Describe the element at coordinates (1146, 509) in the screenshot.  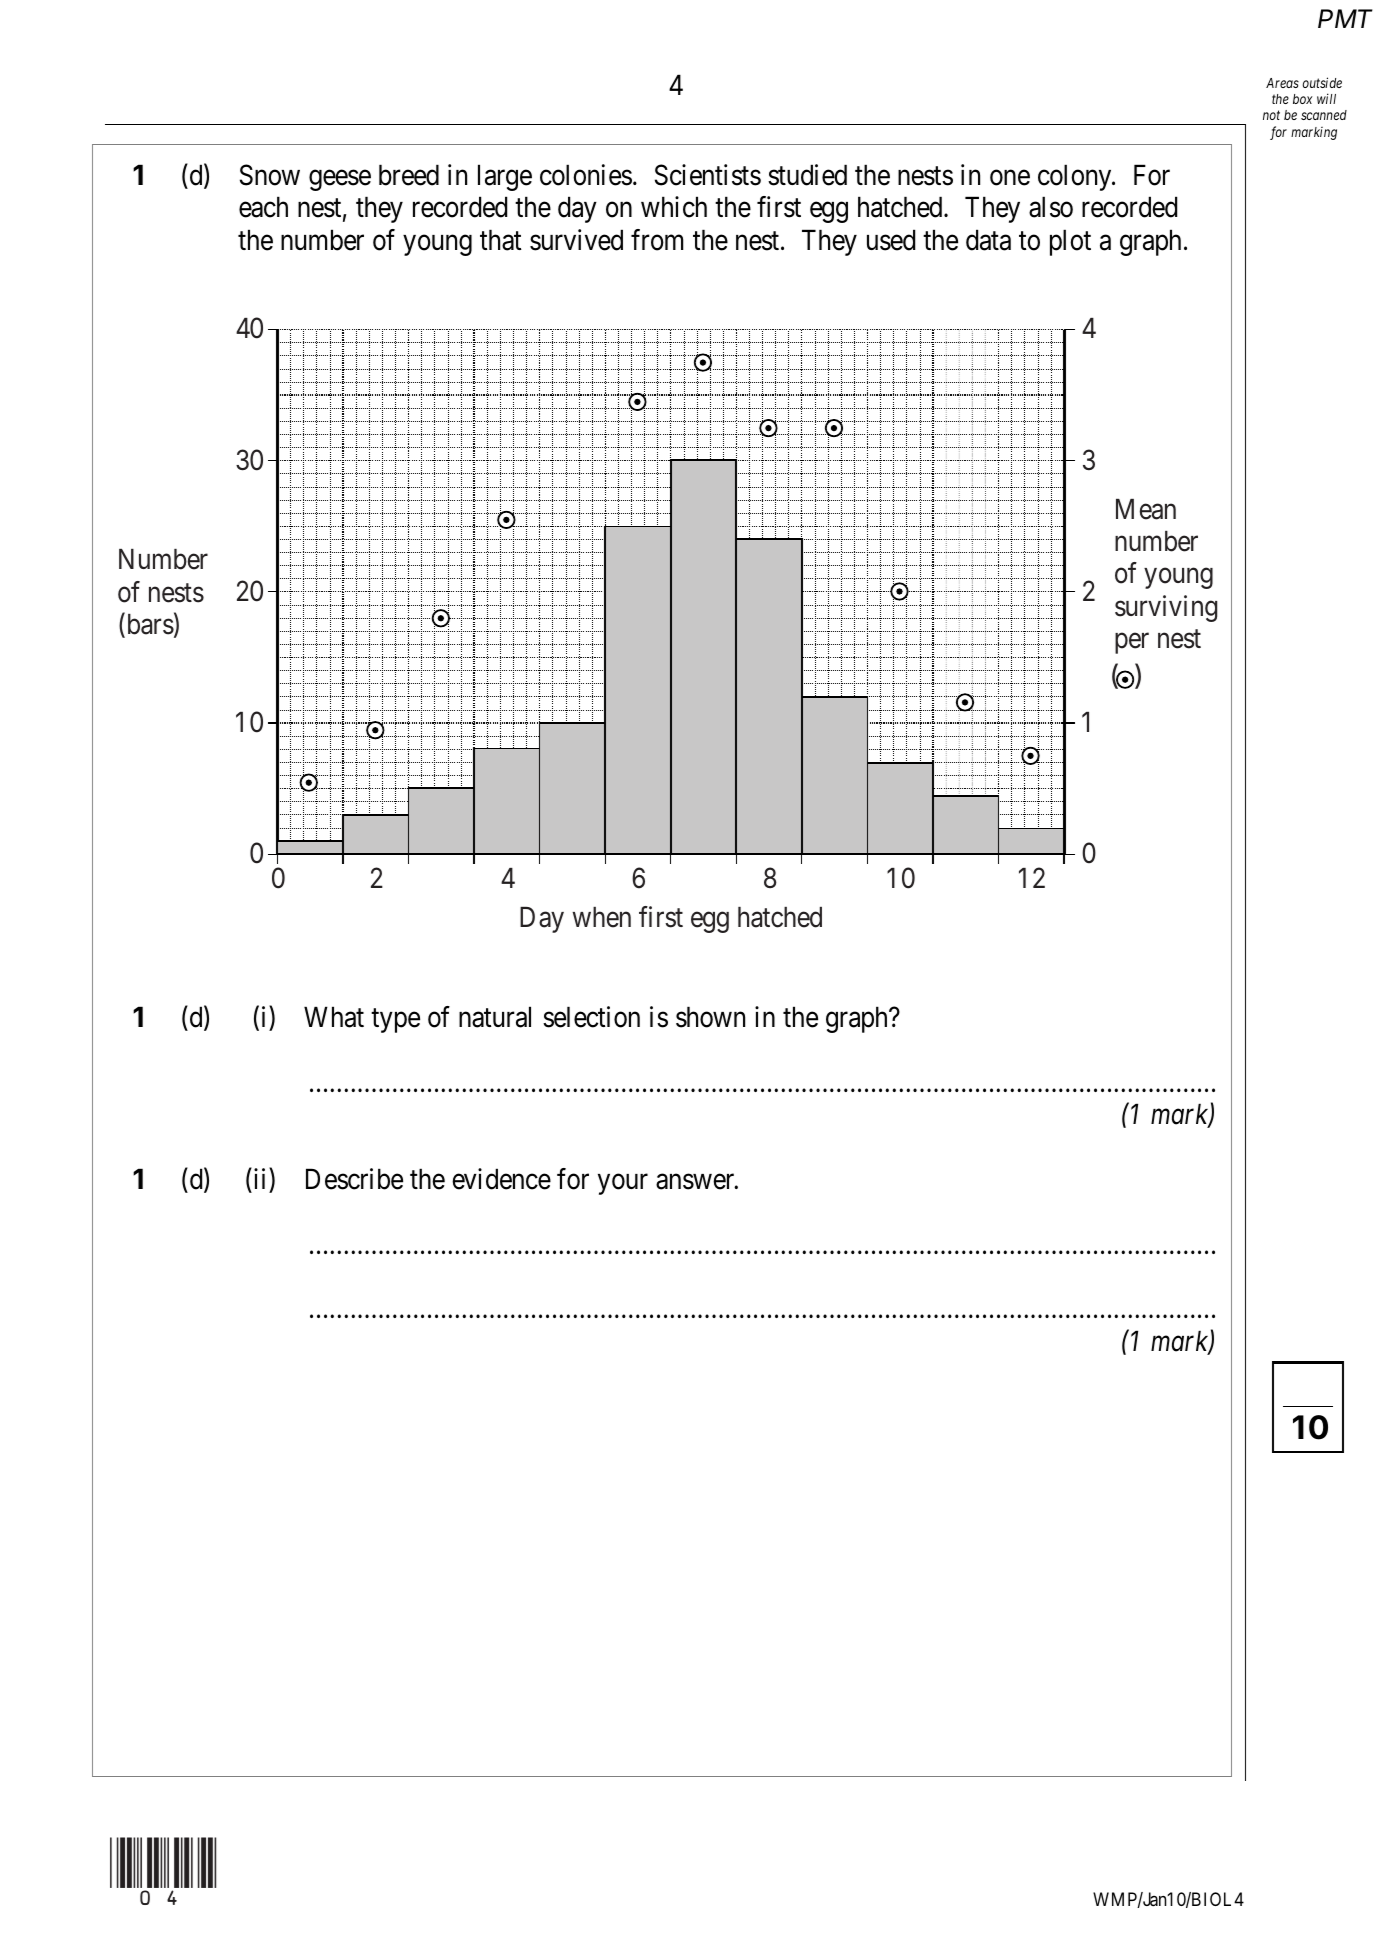
I see `Mean` at that location.
